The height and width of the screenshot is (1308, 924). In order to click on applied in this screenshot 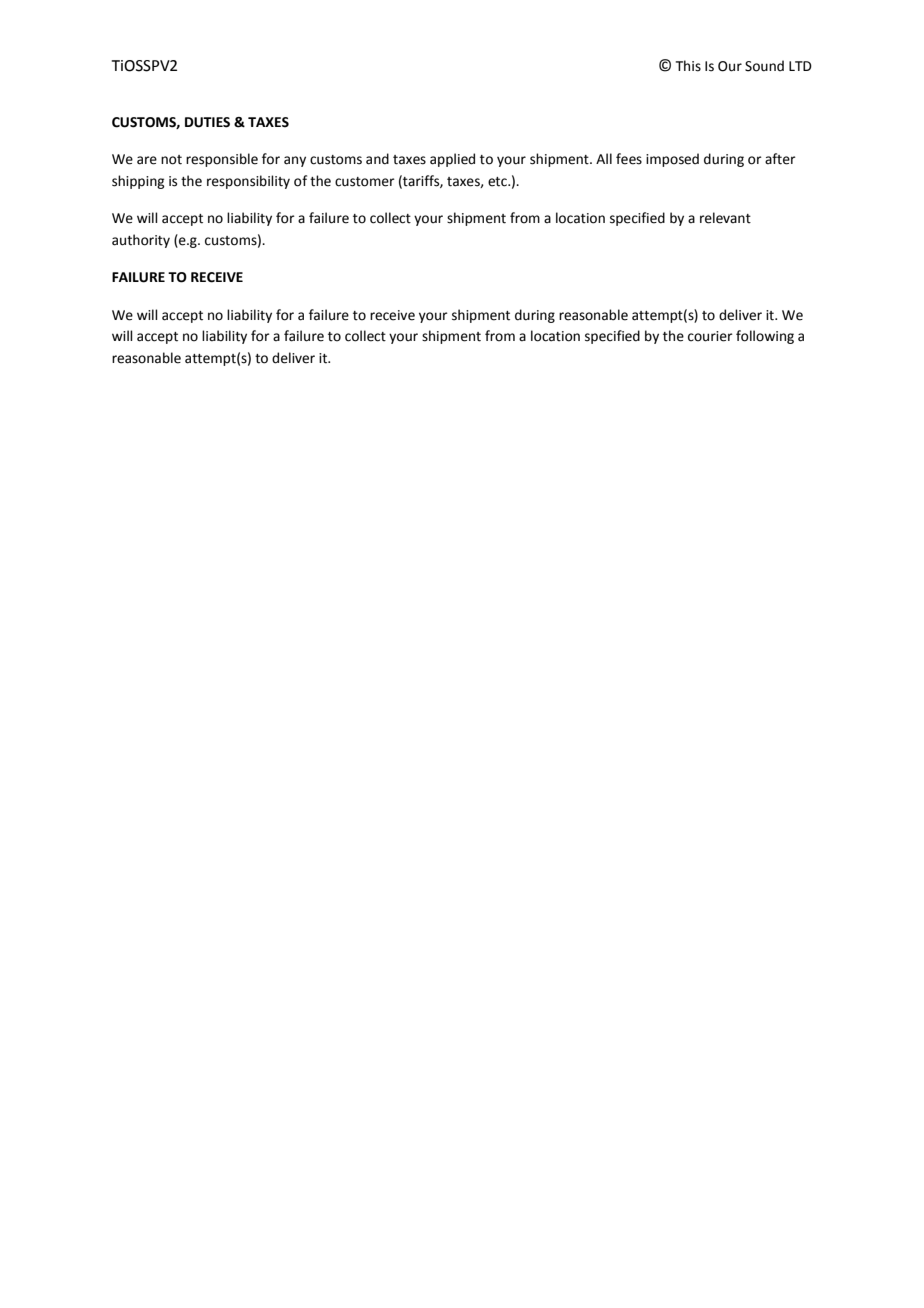, I will do `click(452, 160)`.
